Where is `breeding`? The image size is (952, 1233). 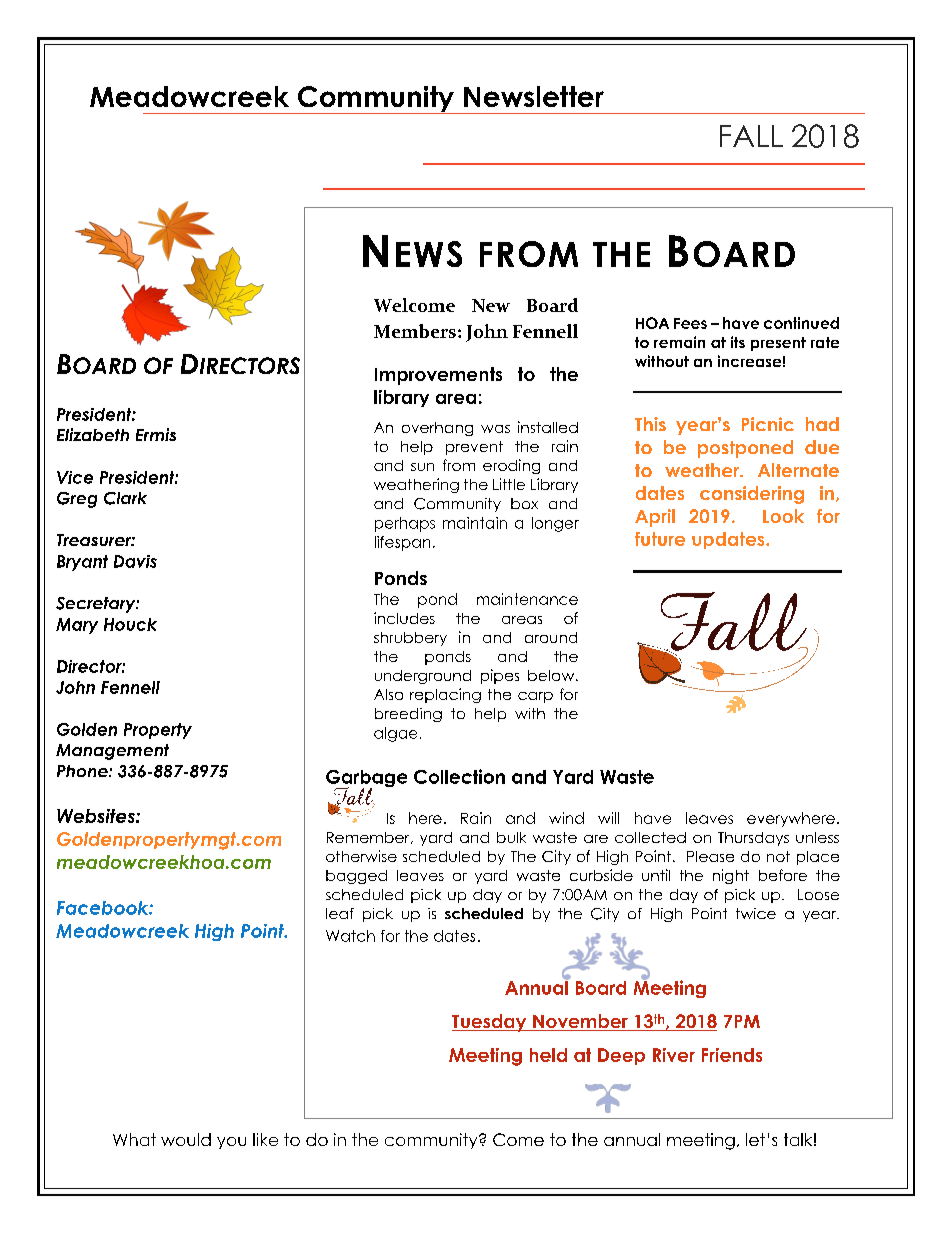 breeding is located at coordinates (408, 715).
